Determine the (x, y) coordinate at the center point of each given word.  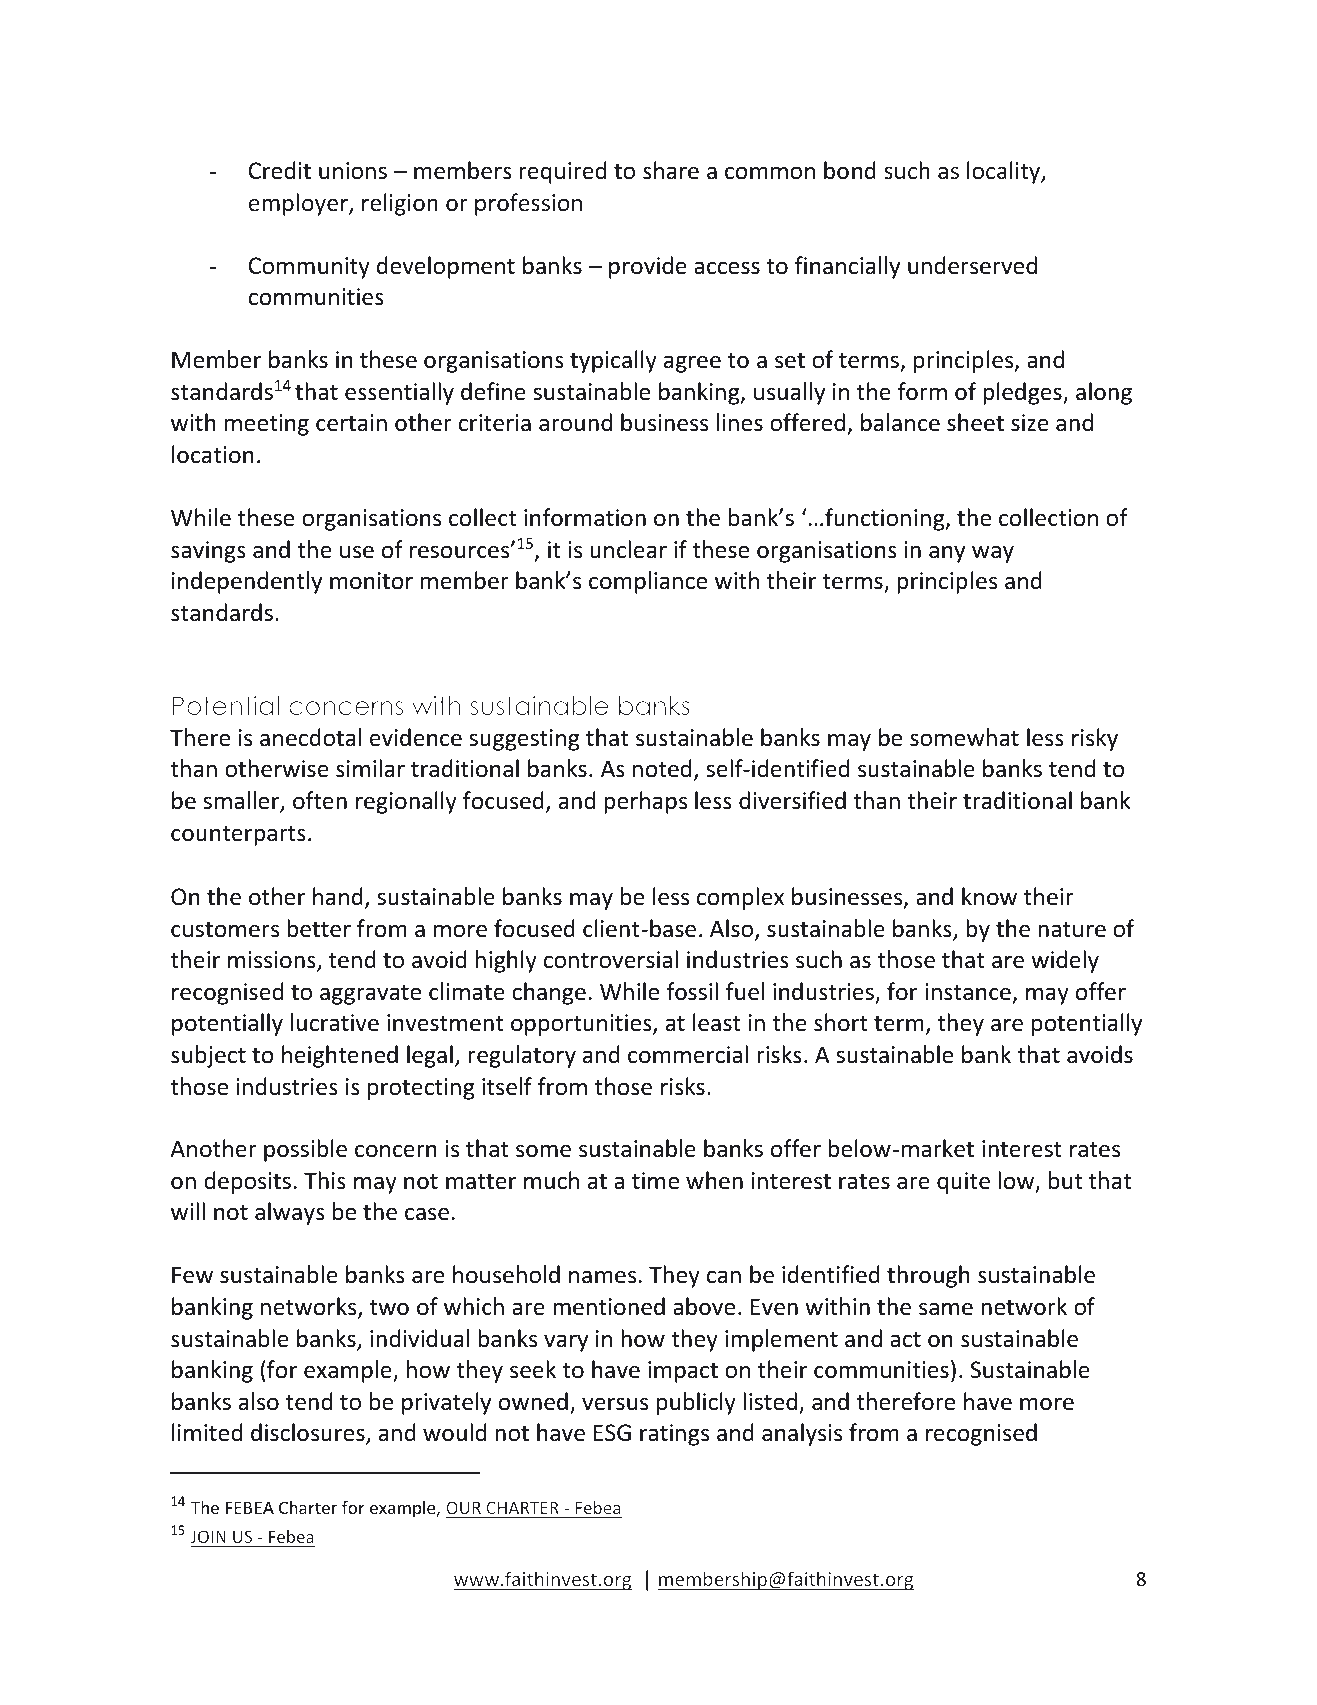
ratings (674, 1435)
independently (247, 582)
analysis (802, 1434)
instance (968, 992)
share (671, 170)
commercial (688, 1054)
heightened (340, 1056)
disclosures (309, 1433)
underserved (972, 265)
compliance (648, 582)
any (947, 554)
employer (299, 204)
